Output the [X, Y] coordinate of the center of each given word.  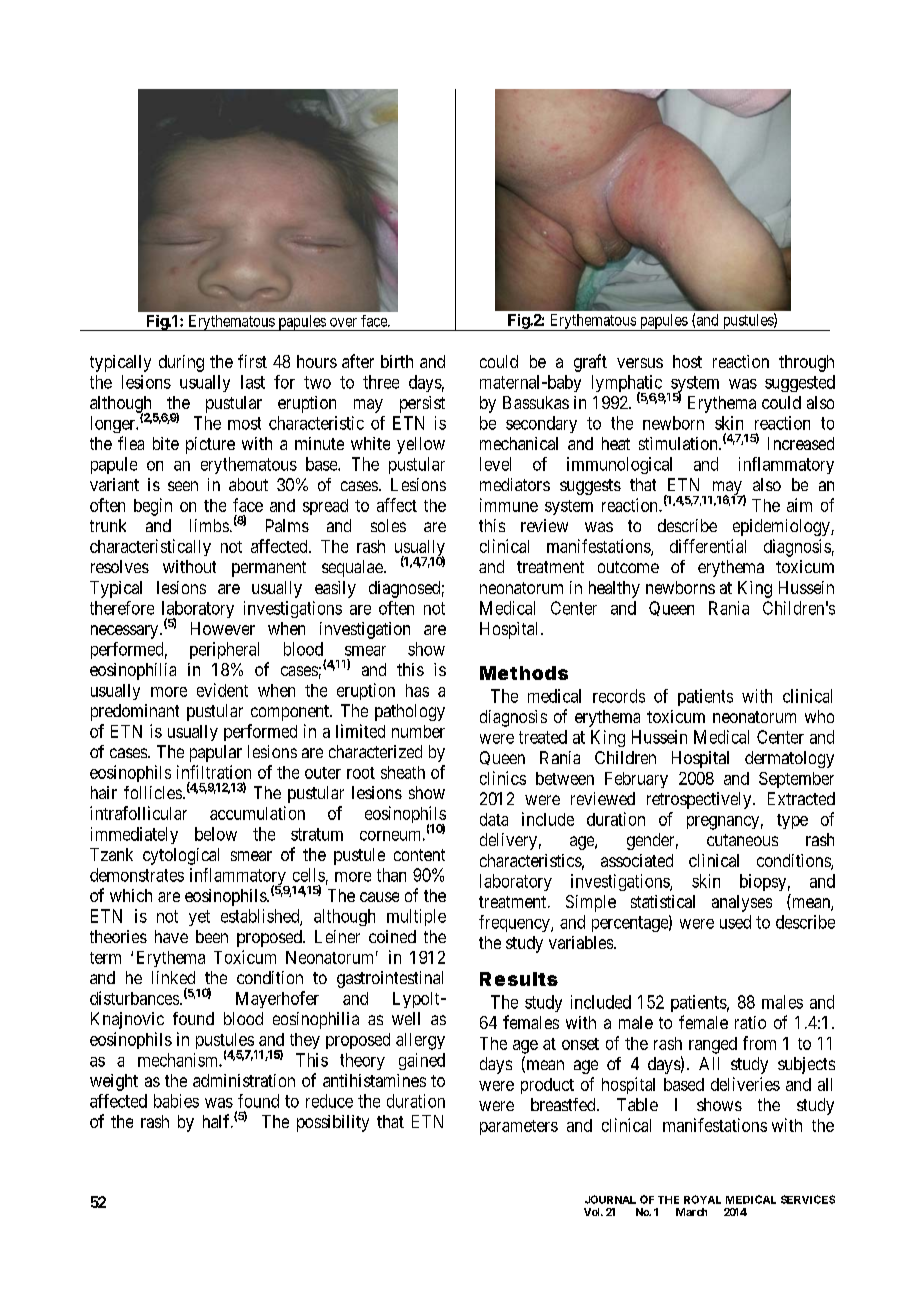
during [181, 363]
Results [519, 979]
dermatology [789, 759]
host [687, 361]
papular [216, 753]
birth [397, 361]
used [735, 922]
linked [173, 977]
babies [176, 1101]
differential [708, 546]
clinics [503, 778]
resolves [120, 566]
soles [388, 525]
